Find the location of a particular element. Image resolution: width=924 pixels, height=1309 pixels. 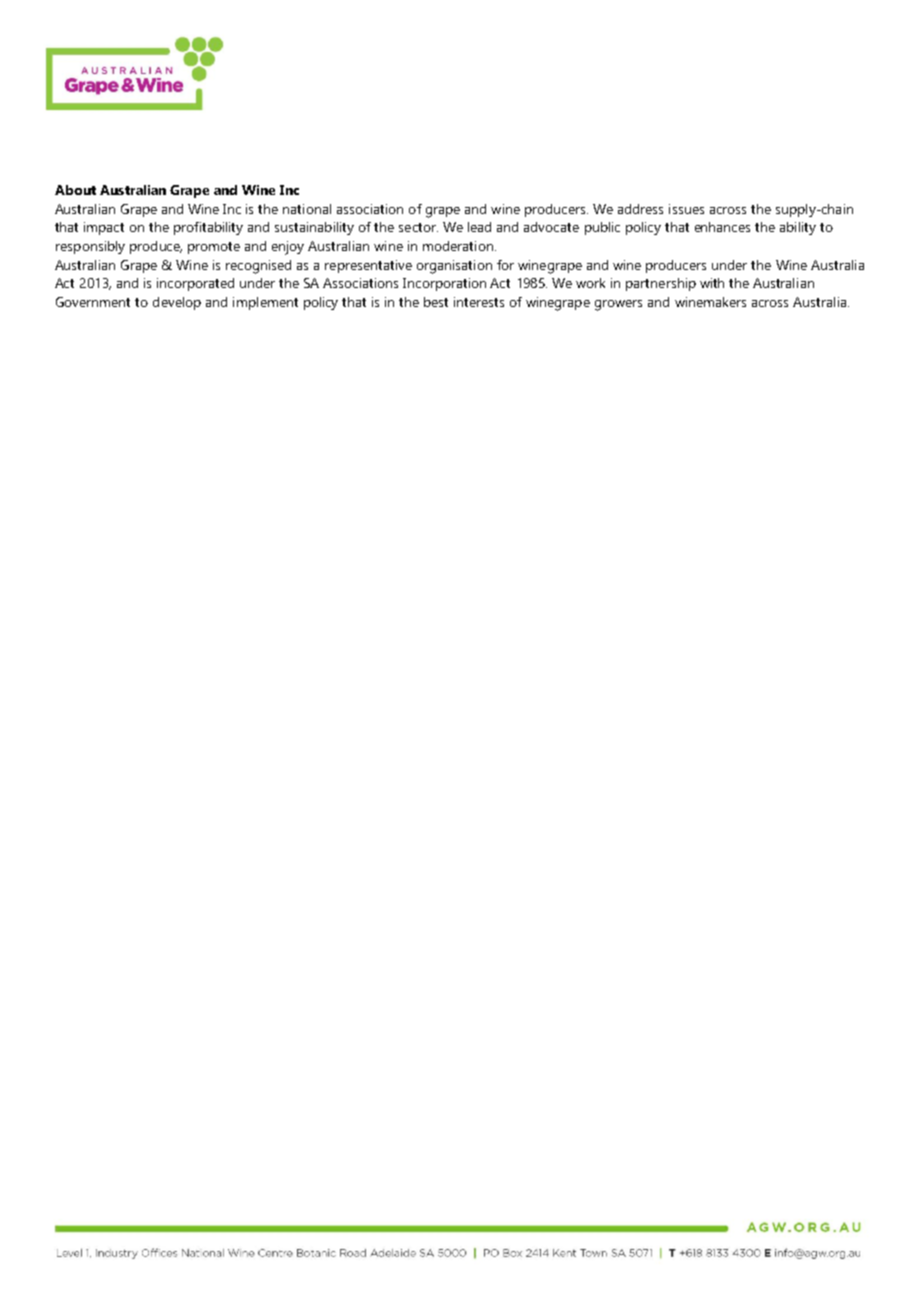

best is located at coordinates (436, 302).
